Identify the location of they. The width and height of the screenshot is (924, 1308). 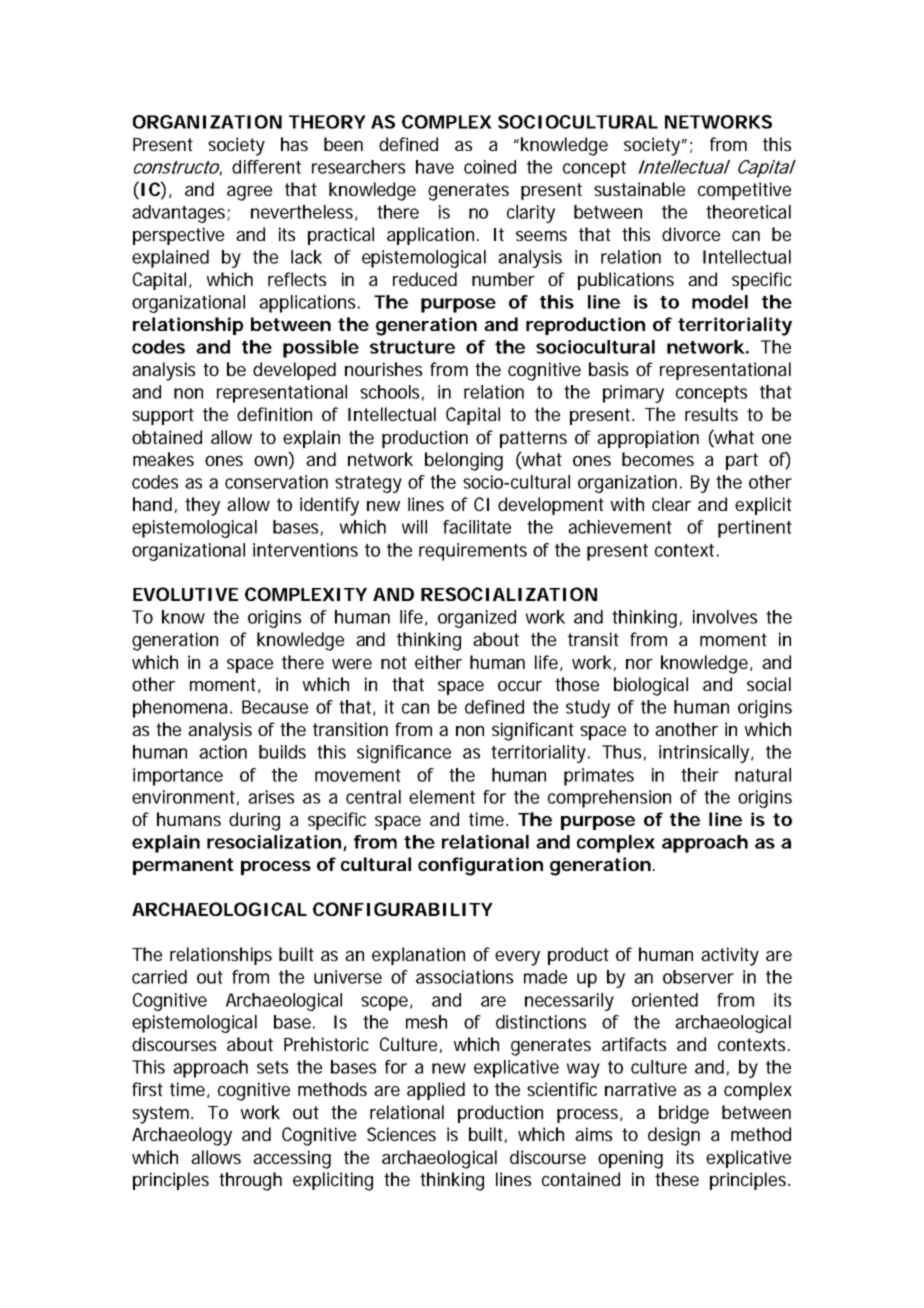
(202, 506).
